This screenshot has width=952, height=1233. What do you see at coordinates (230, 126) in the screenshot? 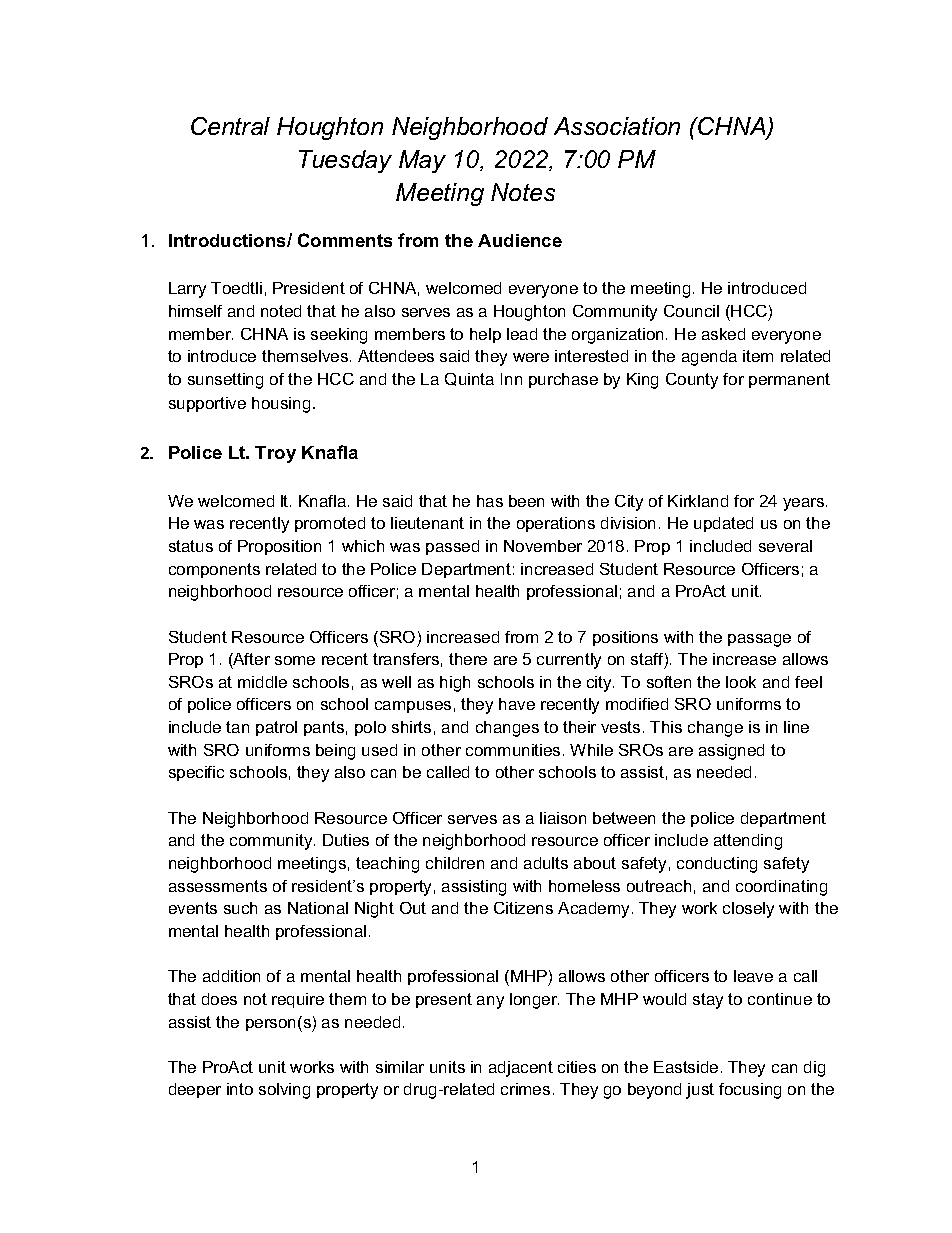
I see `Central` at bounding box center [230, 126].
